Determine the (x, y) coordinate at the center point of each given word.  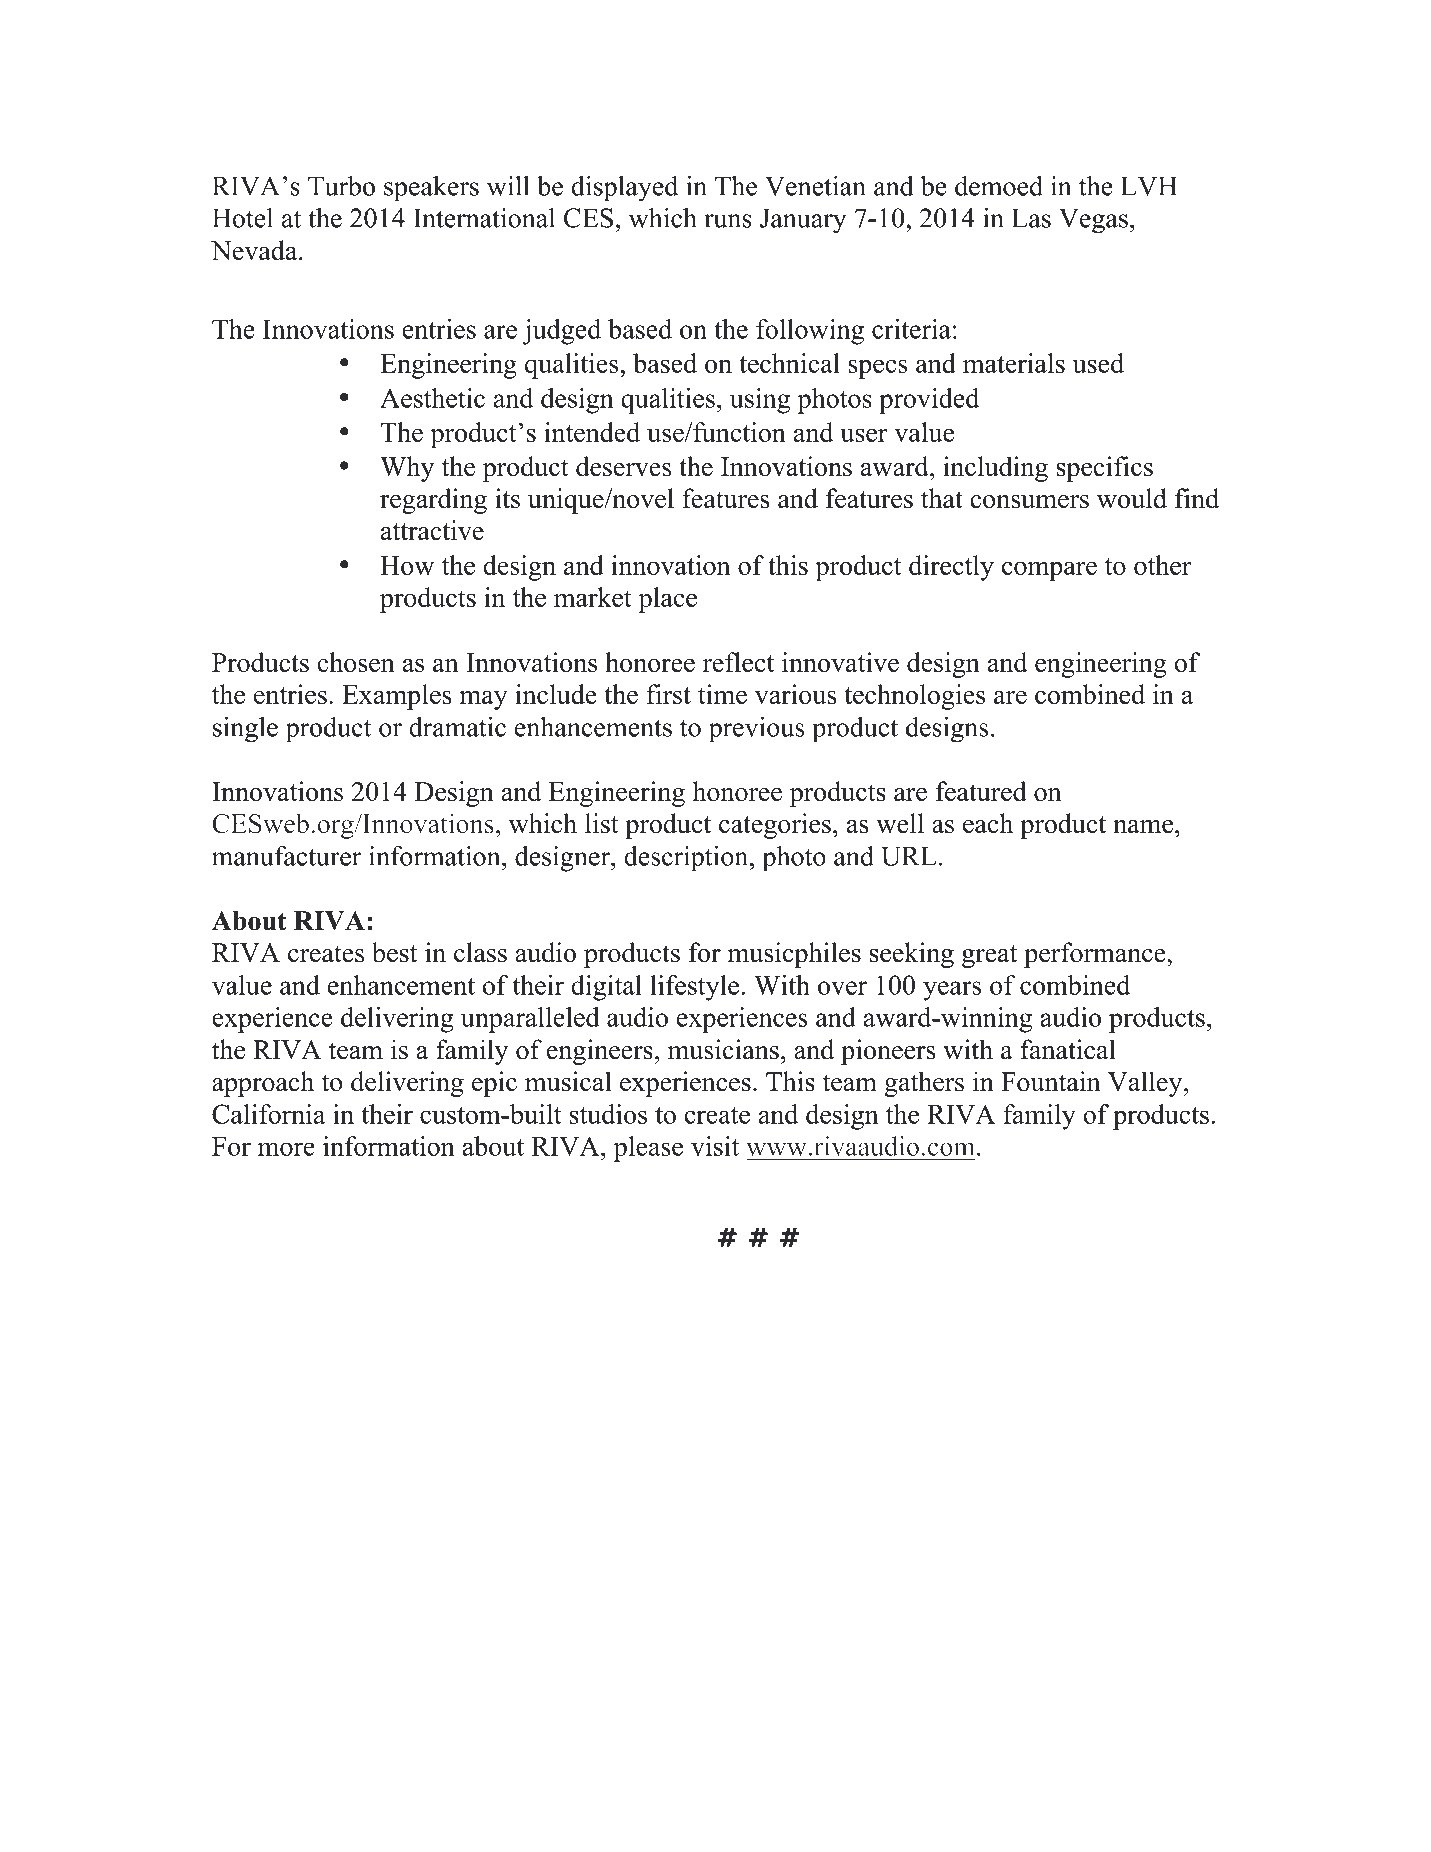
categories (775, 826)
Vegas (1093, 221)
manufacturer (286, 856)
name (1144, 827)
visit (715, 1146)
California (269, 1114)
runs (728, 221)
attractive (432, 530)
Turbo (341, 186)
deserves (623, 466)
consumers (1029, 502)
